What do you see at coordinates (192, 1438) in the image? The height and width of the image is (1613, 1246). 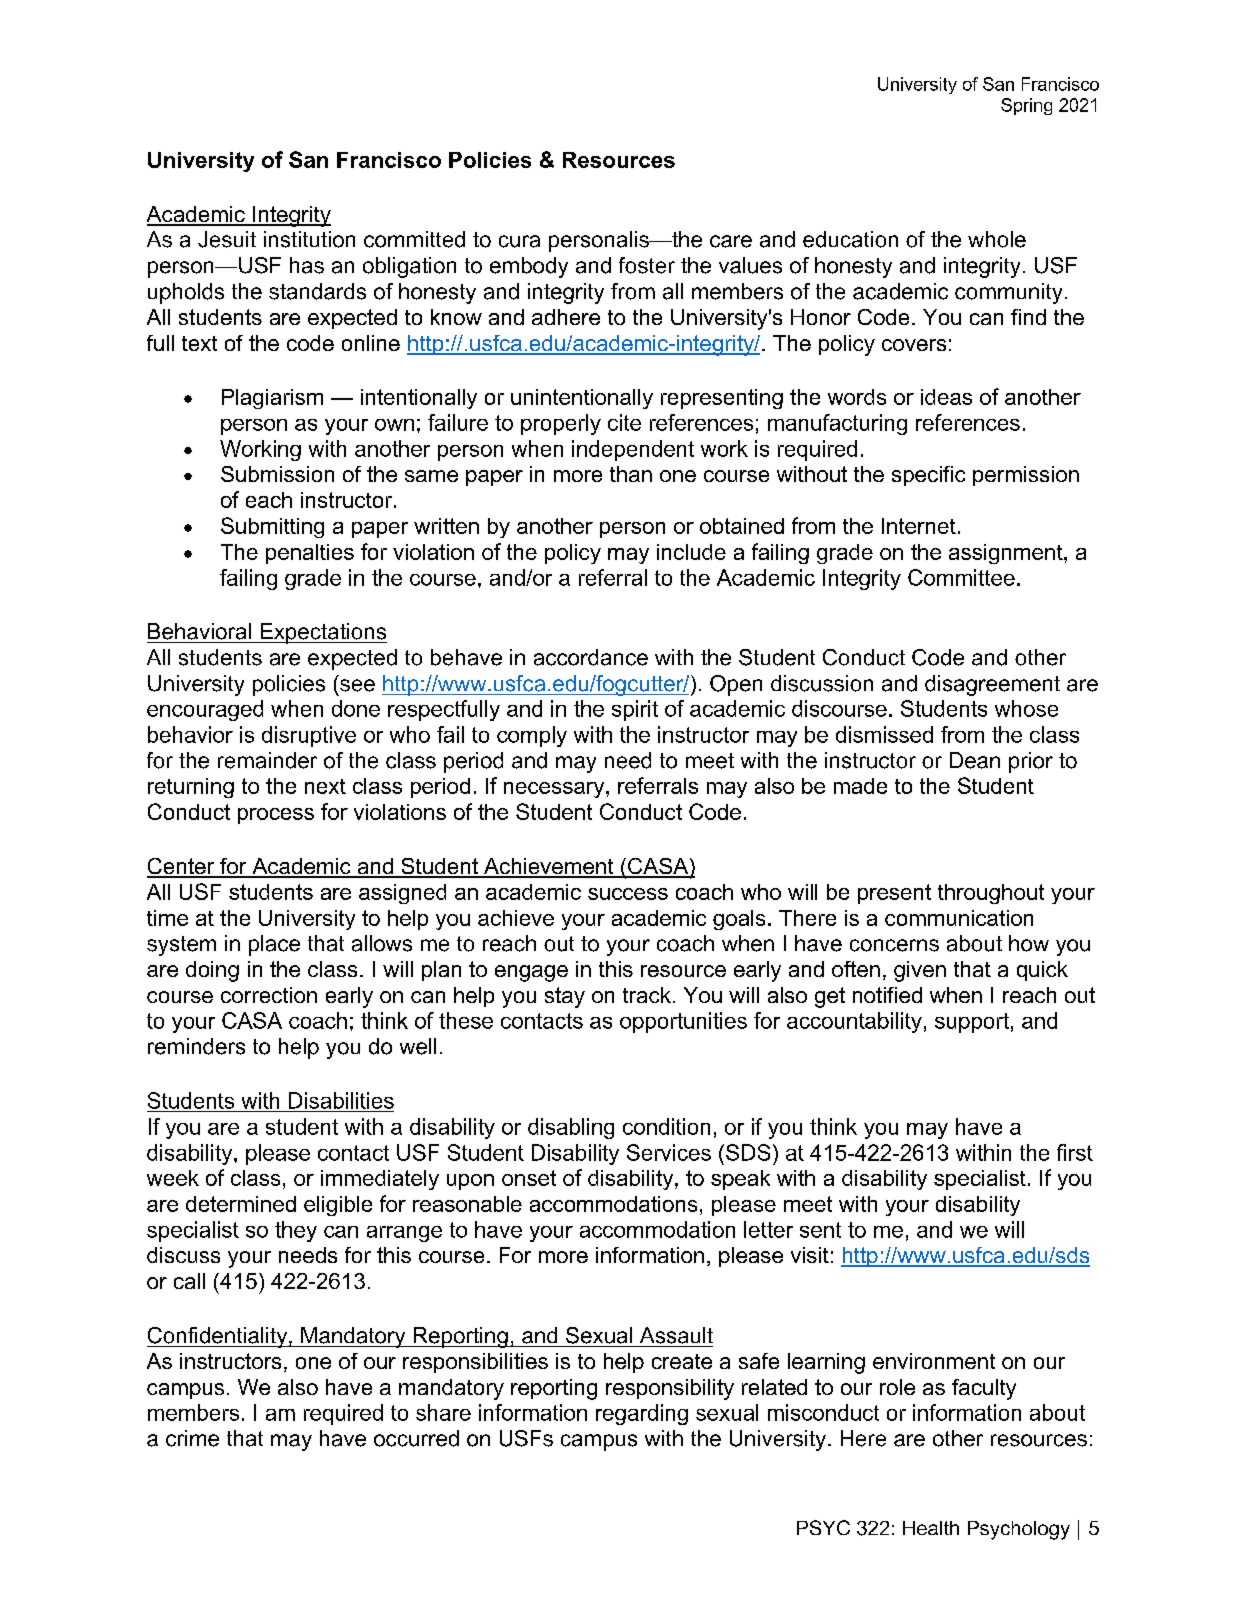 I see `crime` at bounding box center [192, 1438].
